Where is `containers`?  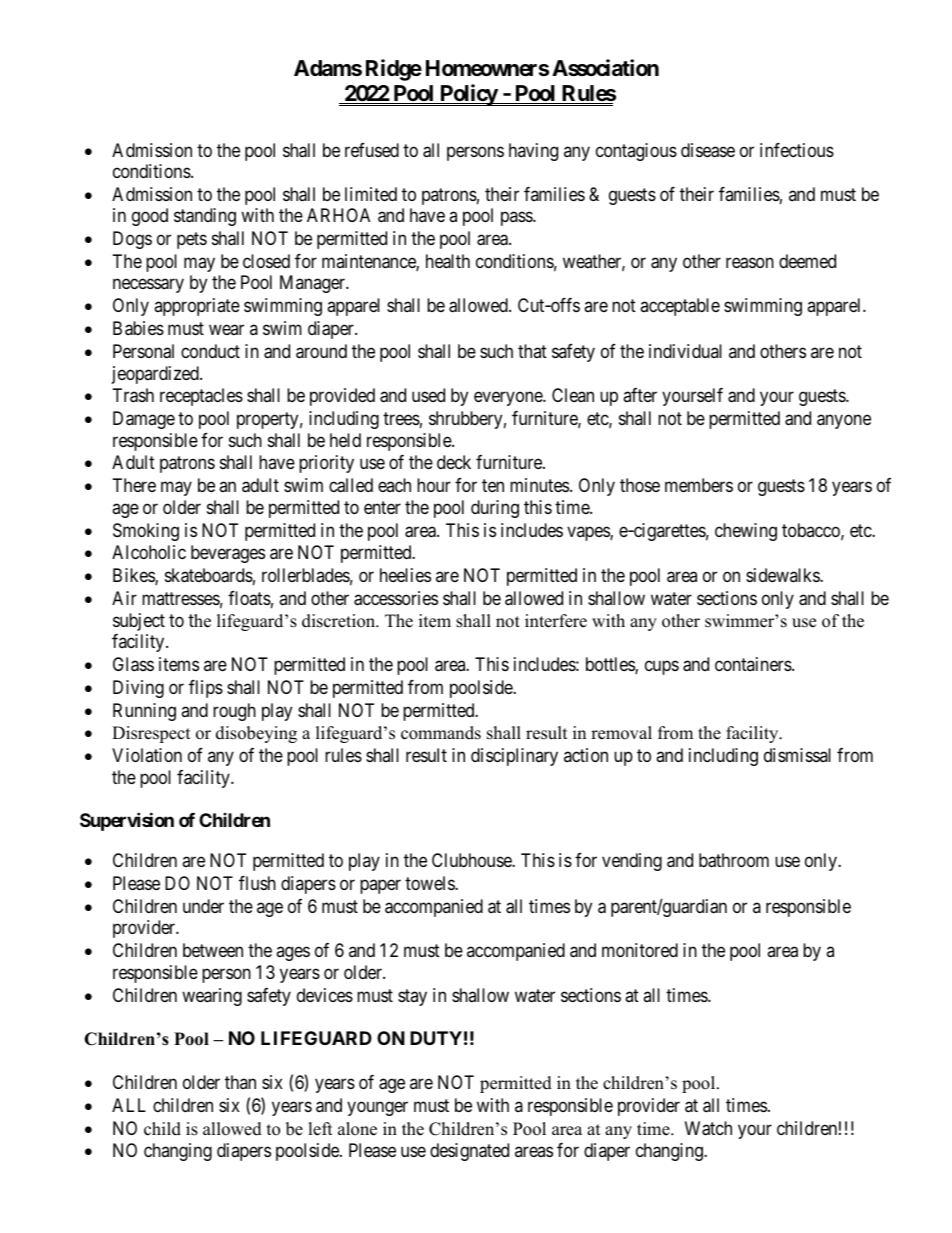 containers is located at coordinates (754, 664).
